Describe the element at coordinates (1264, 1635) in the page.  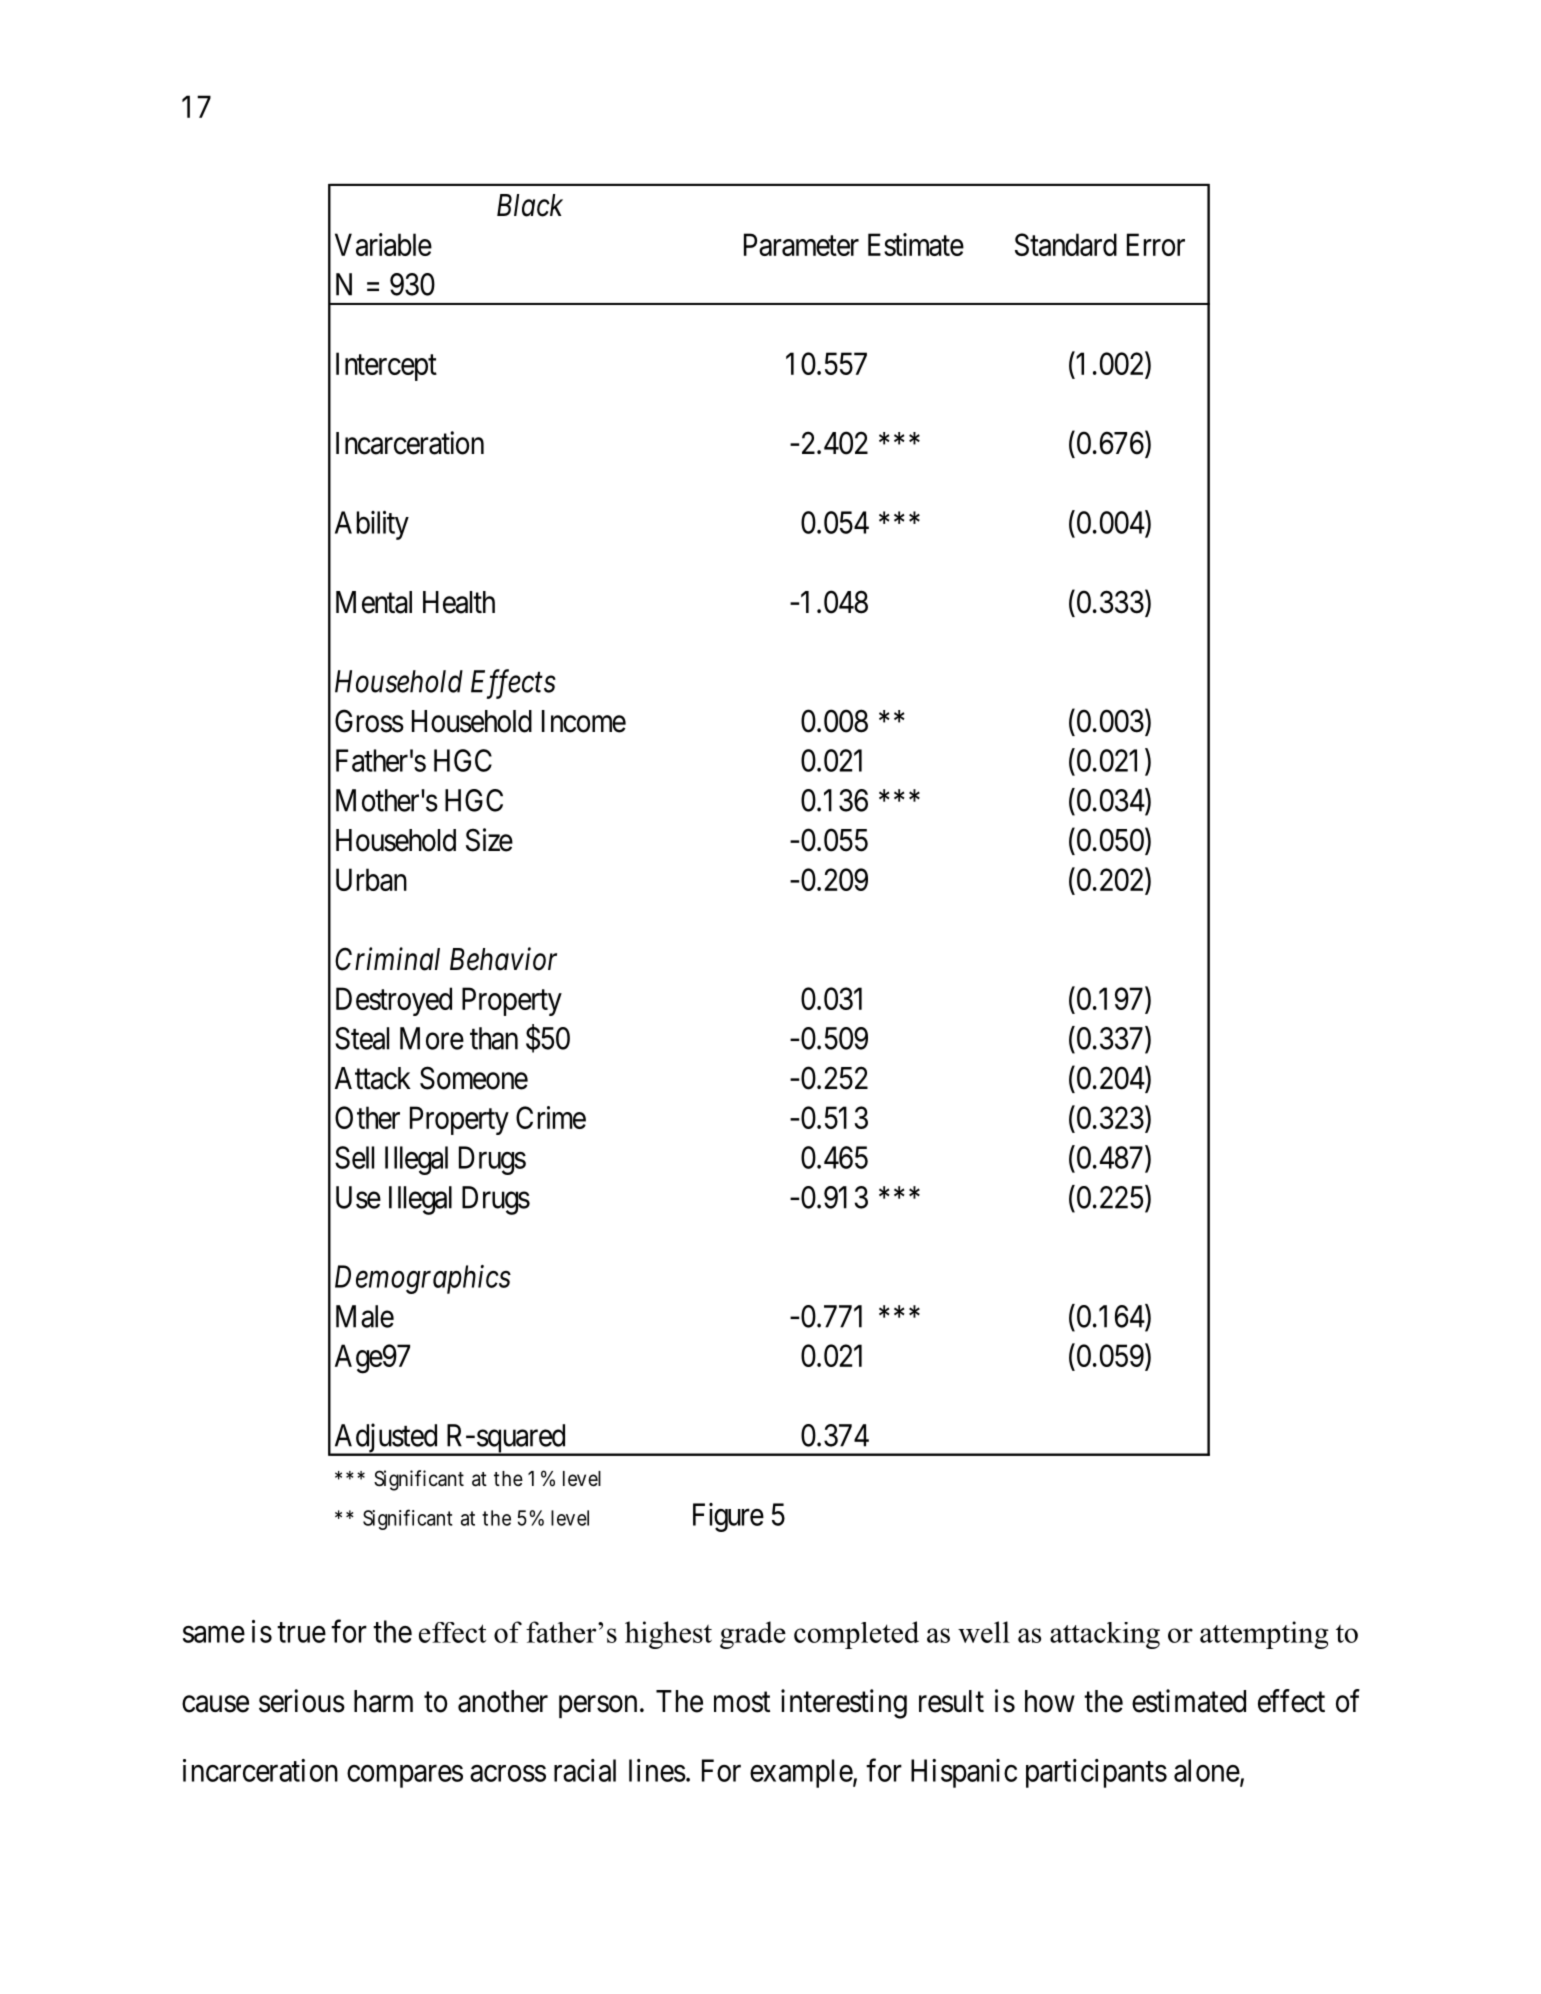
I see `attempting` at that location.
